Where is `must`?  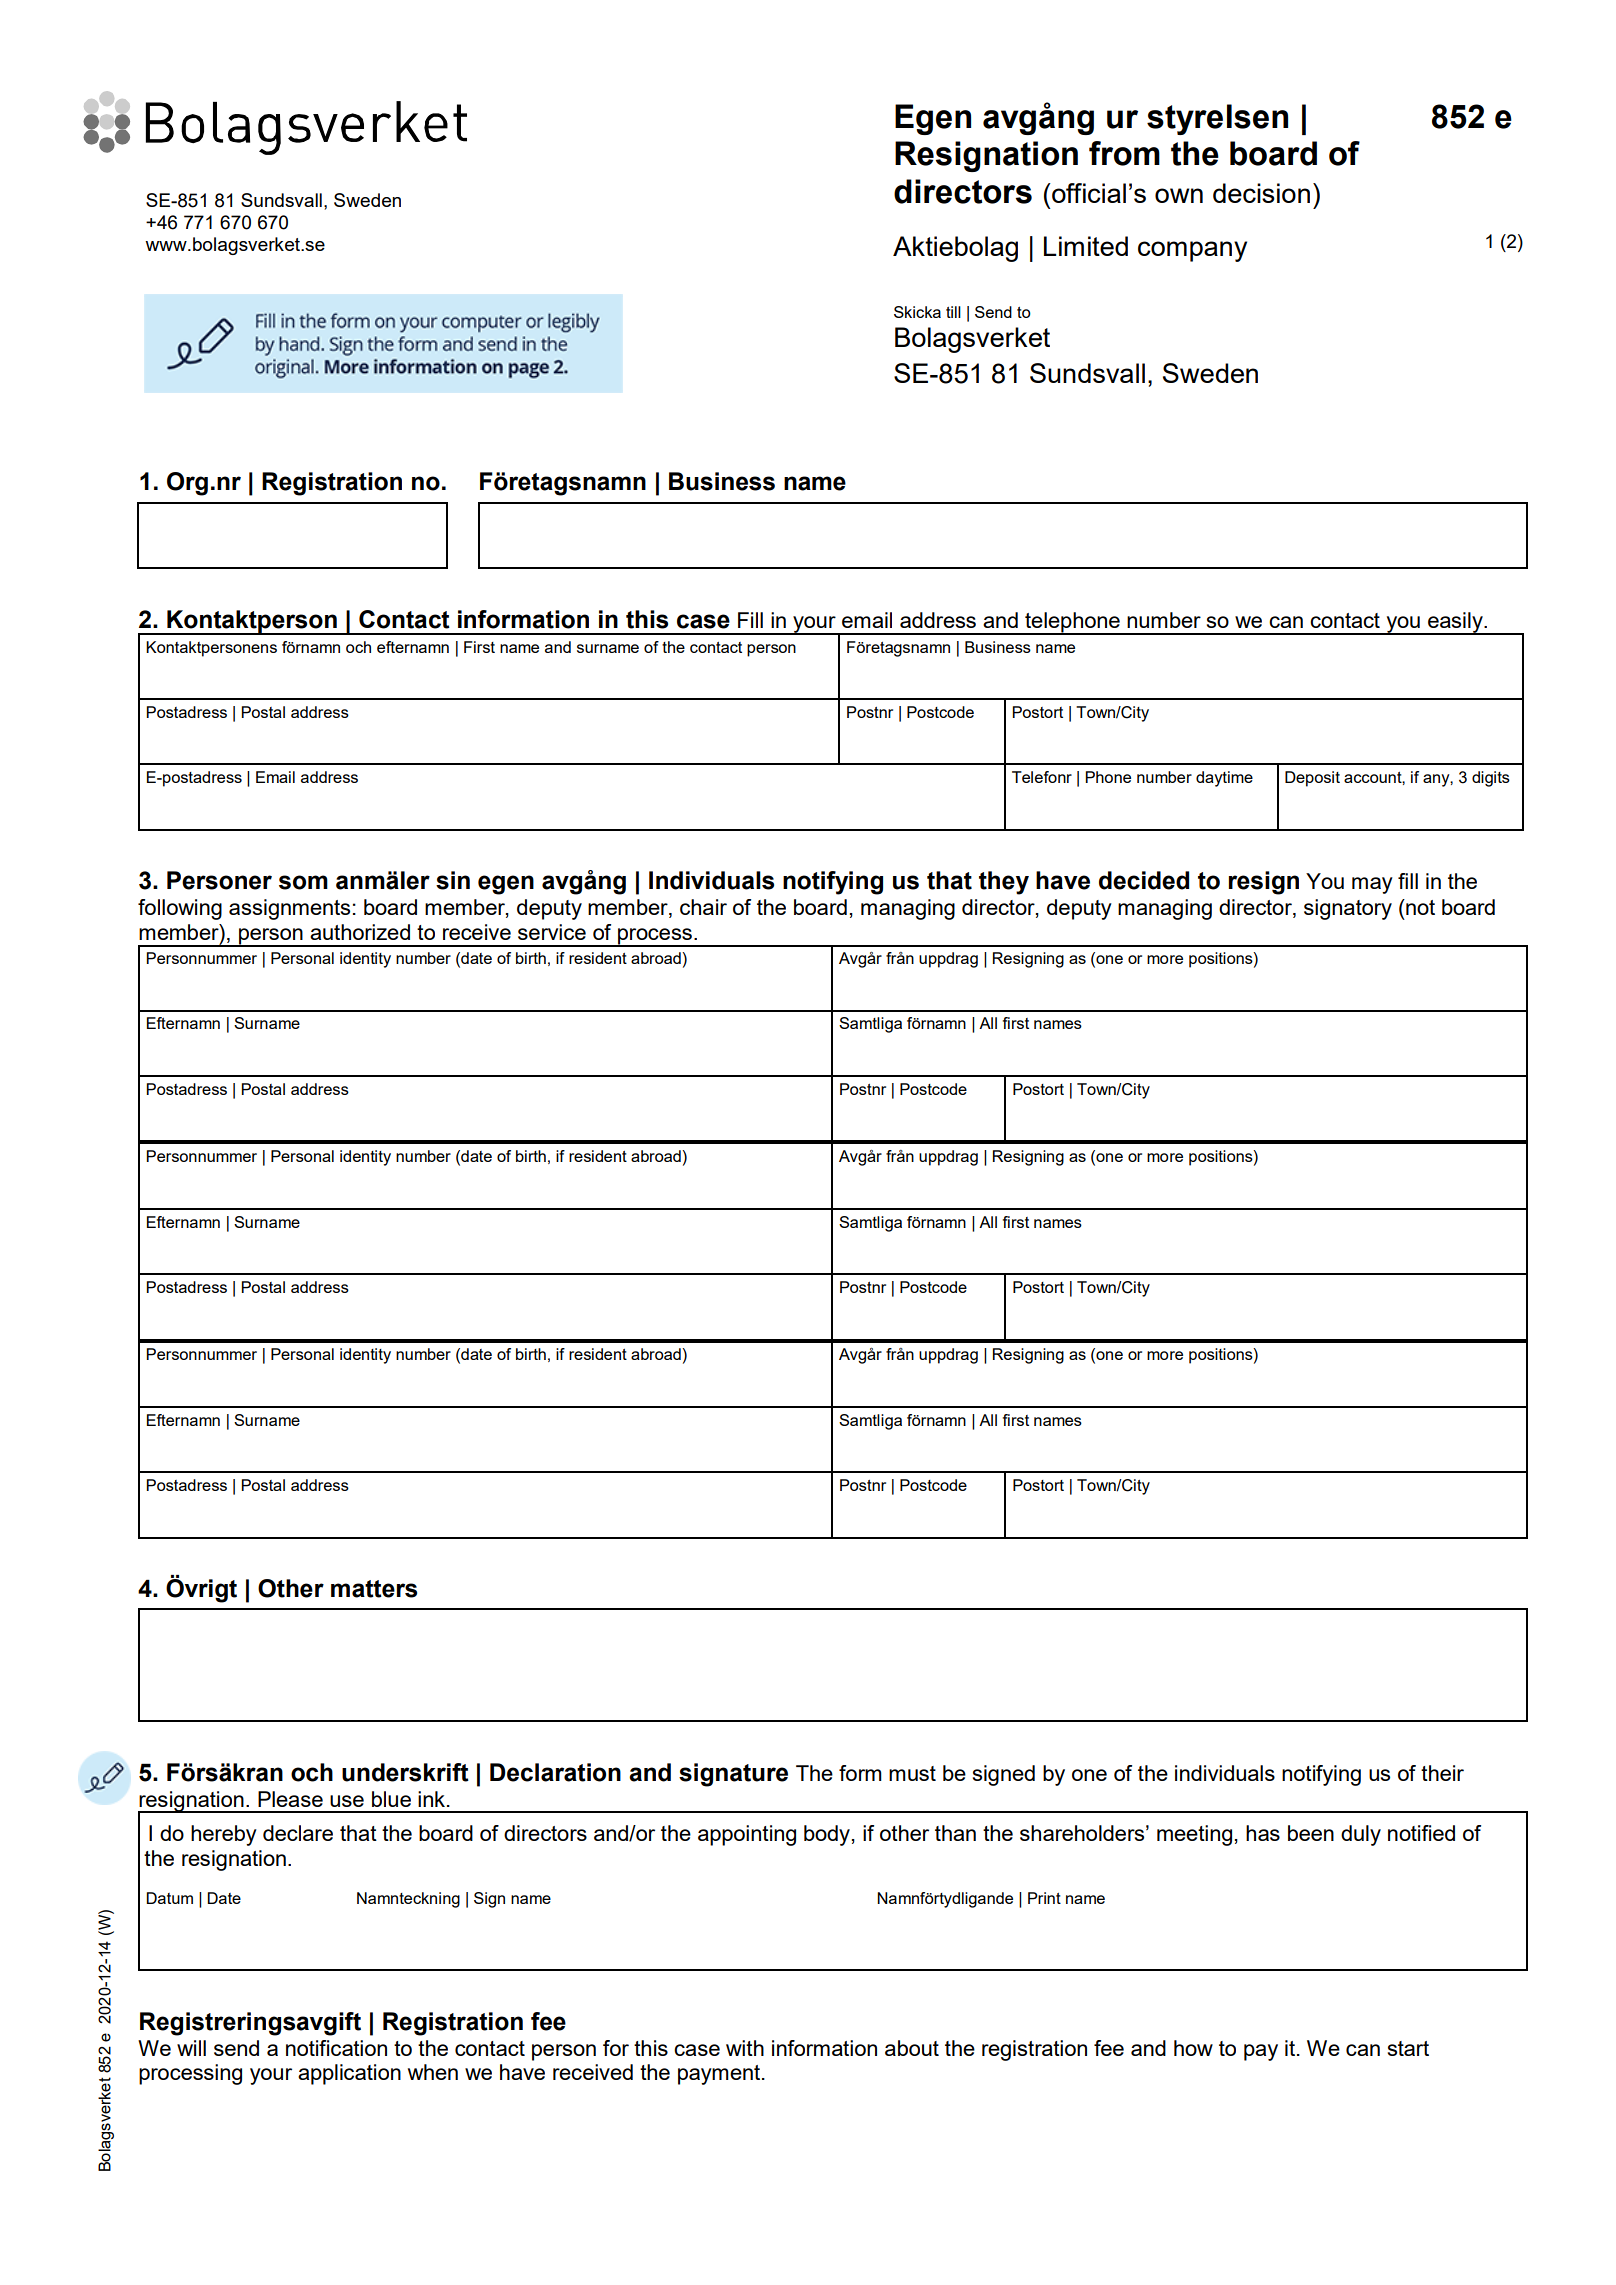 must is located at coordinates (912, 1773).
